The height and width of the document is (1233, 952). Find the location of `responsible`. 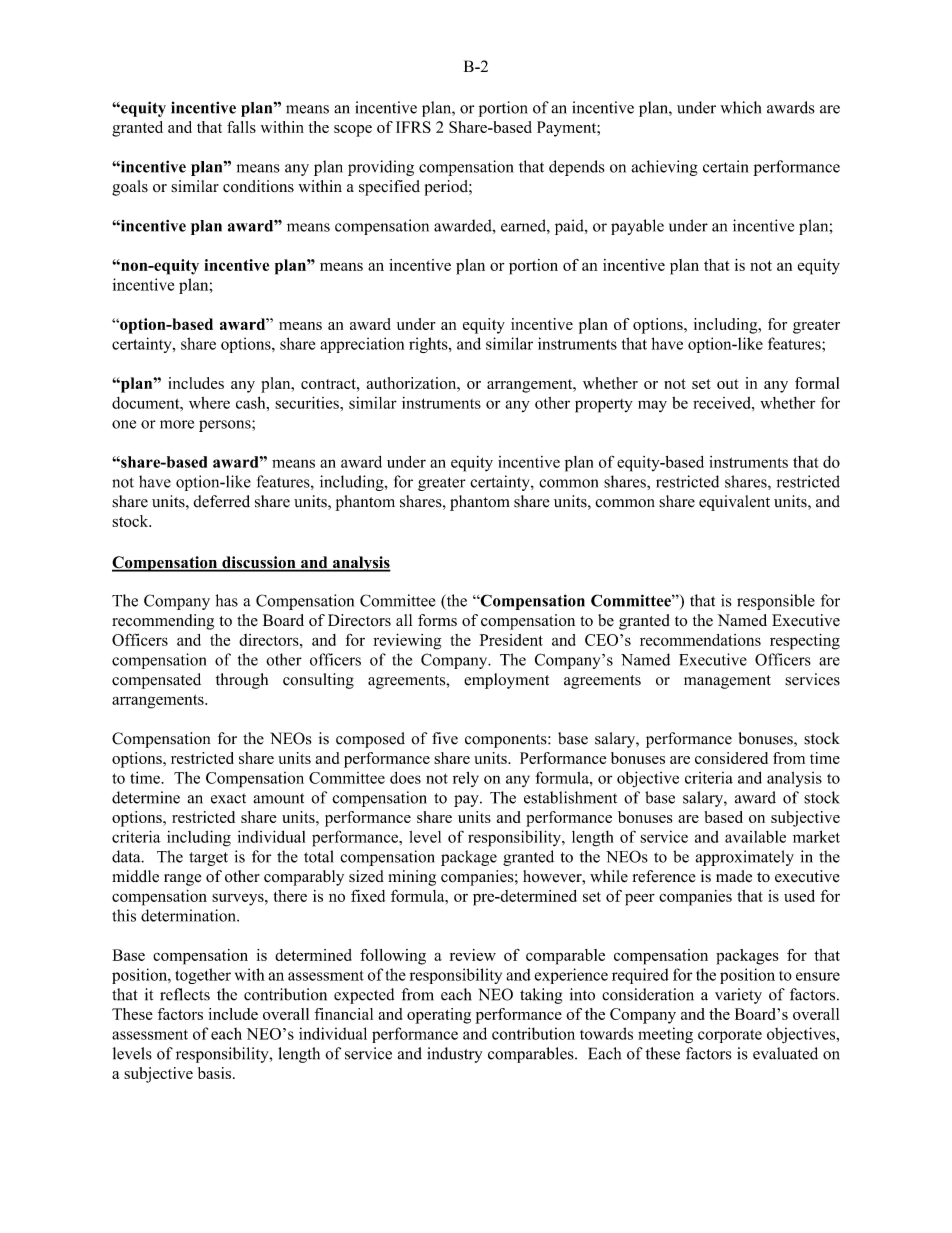

responsible is located at coordinates (776, 602).
